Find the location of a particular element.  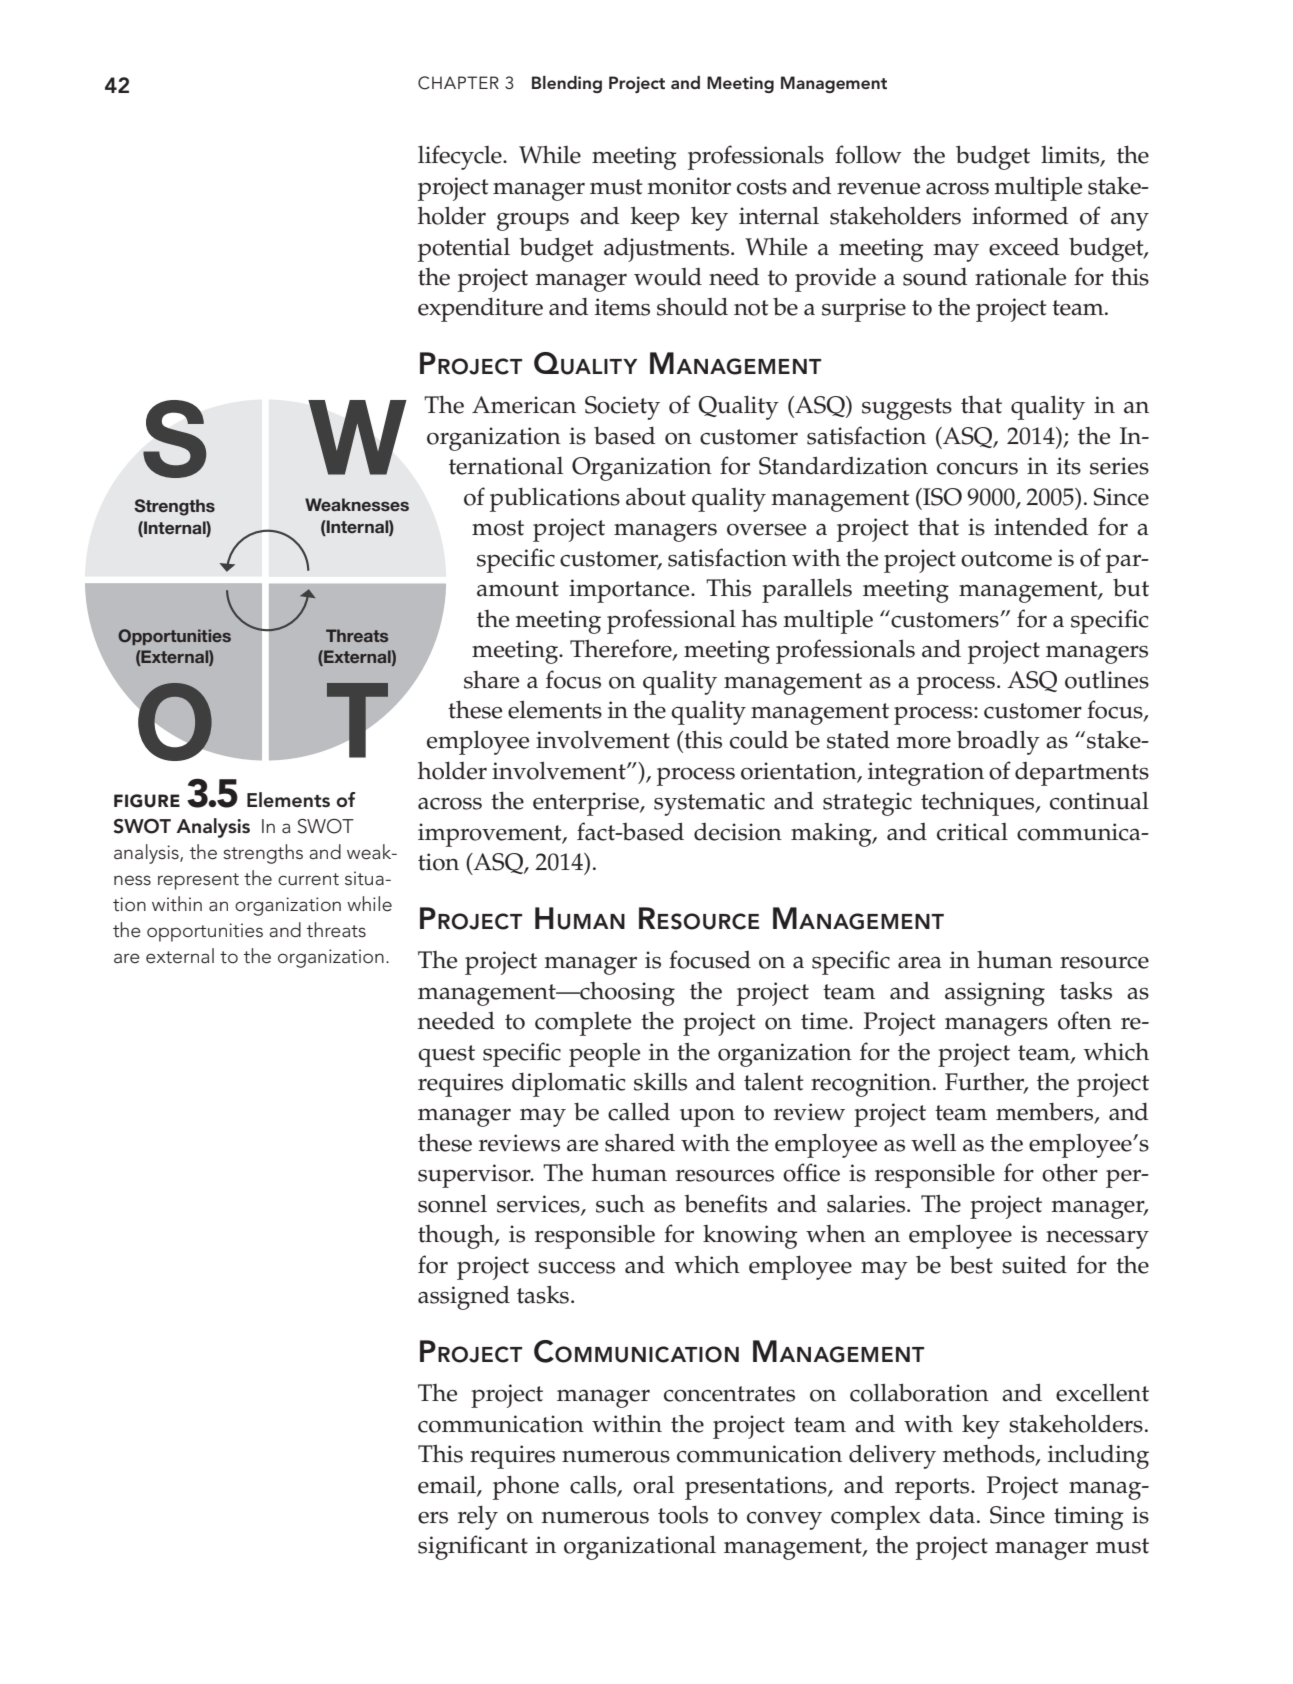

oral is located at coordinates (653, 1484).
